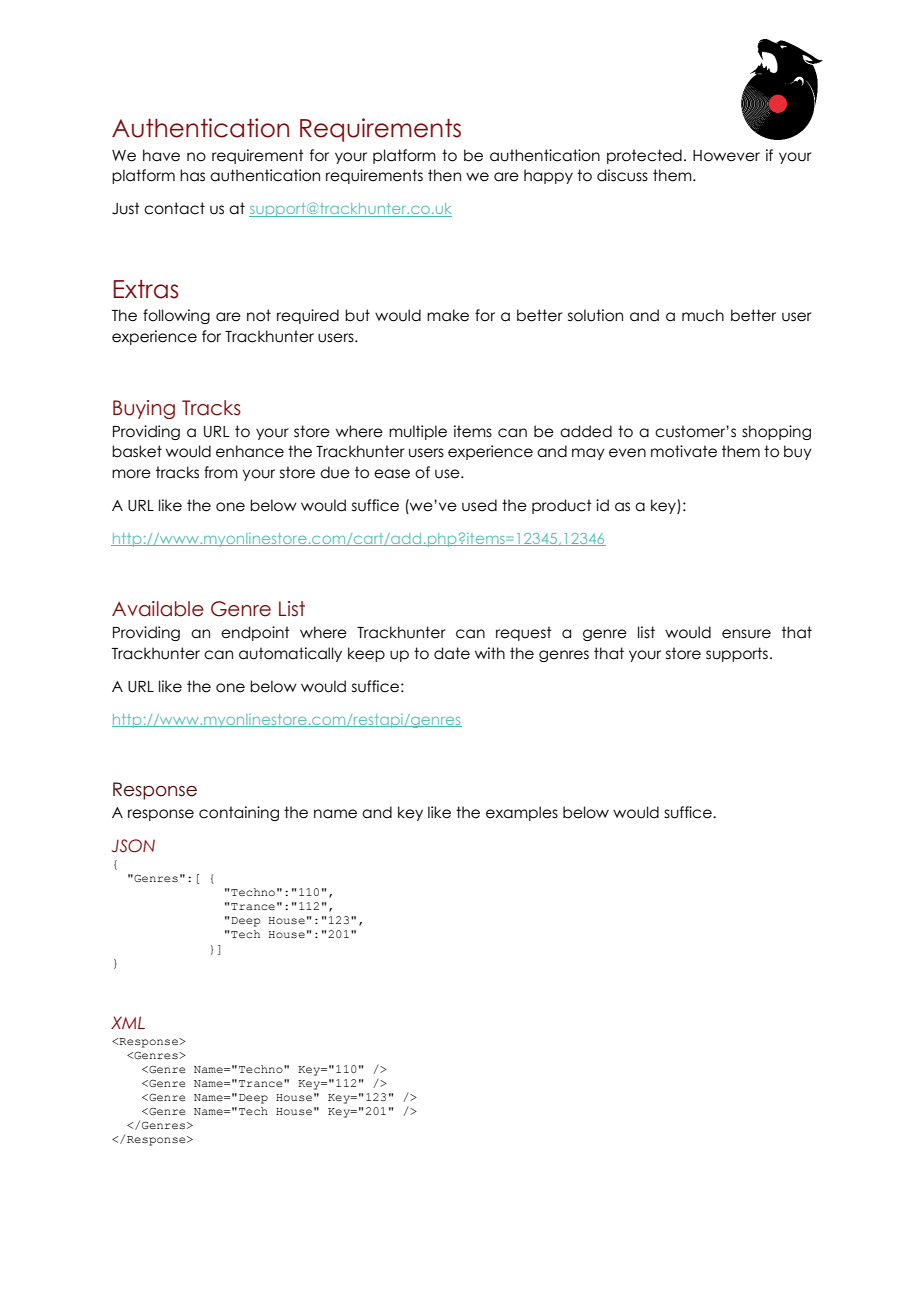  Describe the element at coordinates (746, 634) in the screenshot. I see `ensure` at that location.
